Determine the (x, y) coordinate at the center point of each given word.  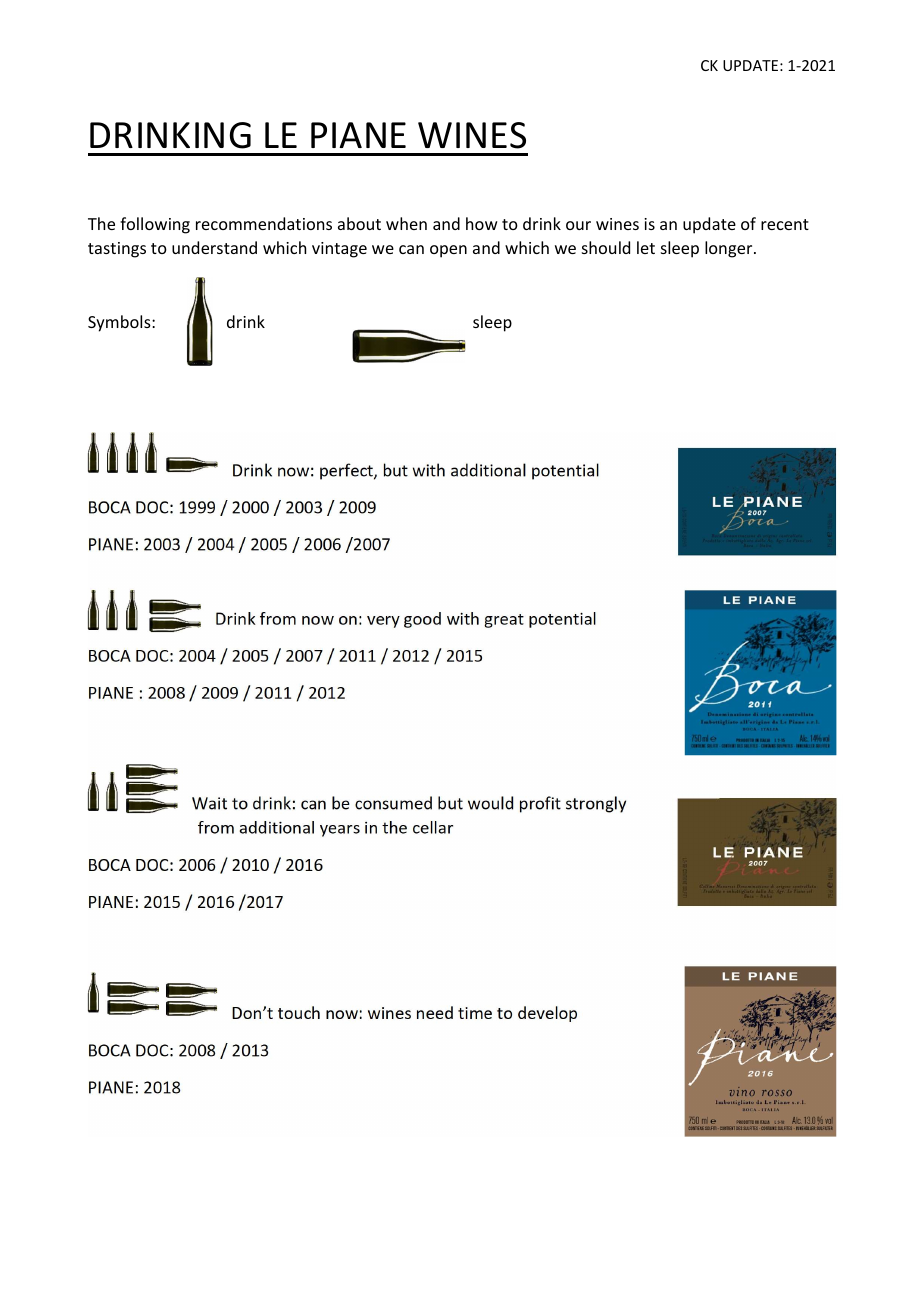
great (504, 621)
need (435, 1012)
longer (730, 249)
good (422, 620)
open (448, 251)
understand (214, 247)
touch (299, 1012)
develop (547, 1014)
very (383, 622)
